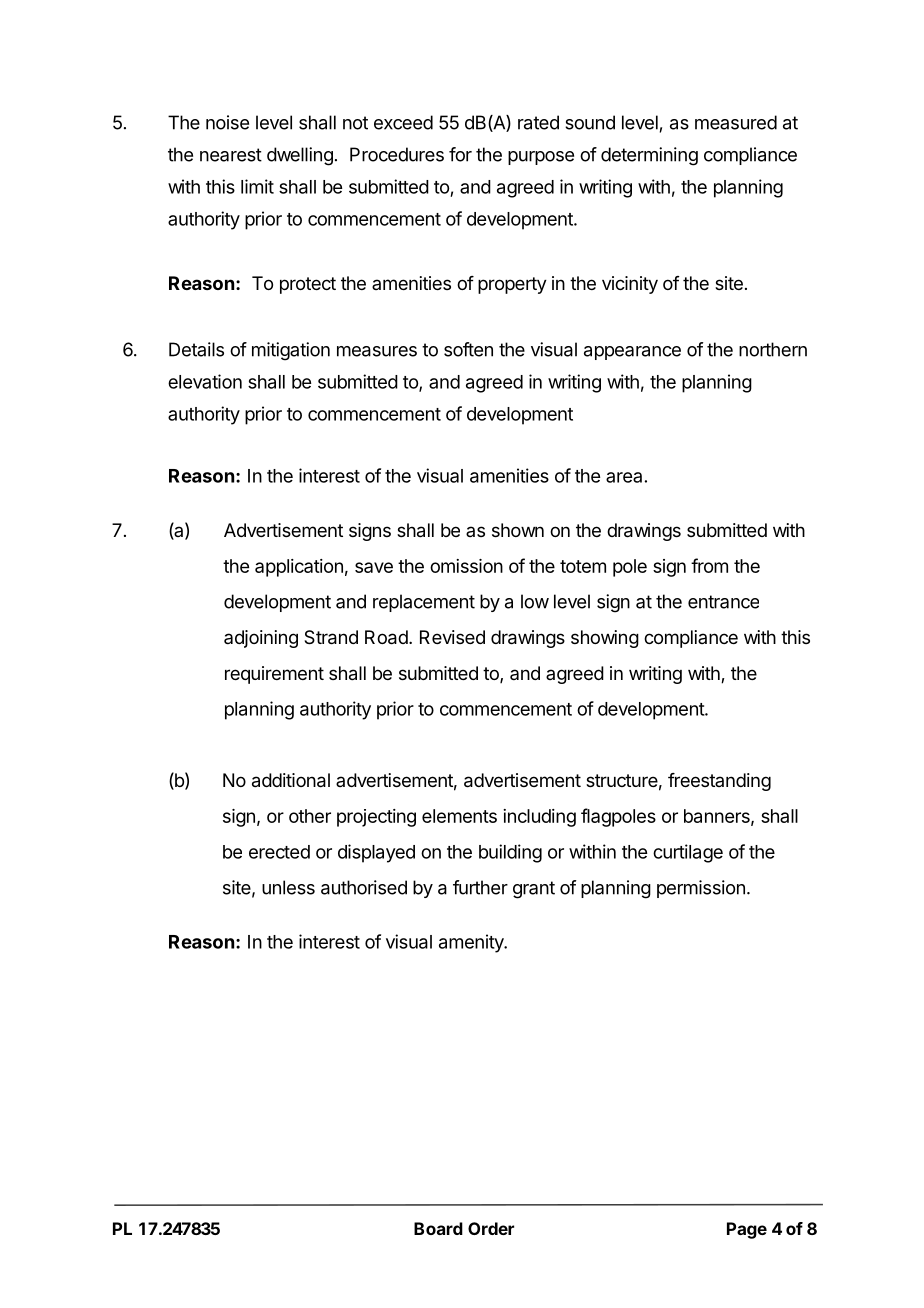  Describe the element at coordinates (460, 154) in the document. I see `for` at that location.
